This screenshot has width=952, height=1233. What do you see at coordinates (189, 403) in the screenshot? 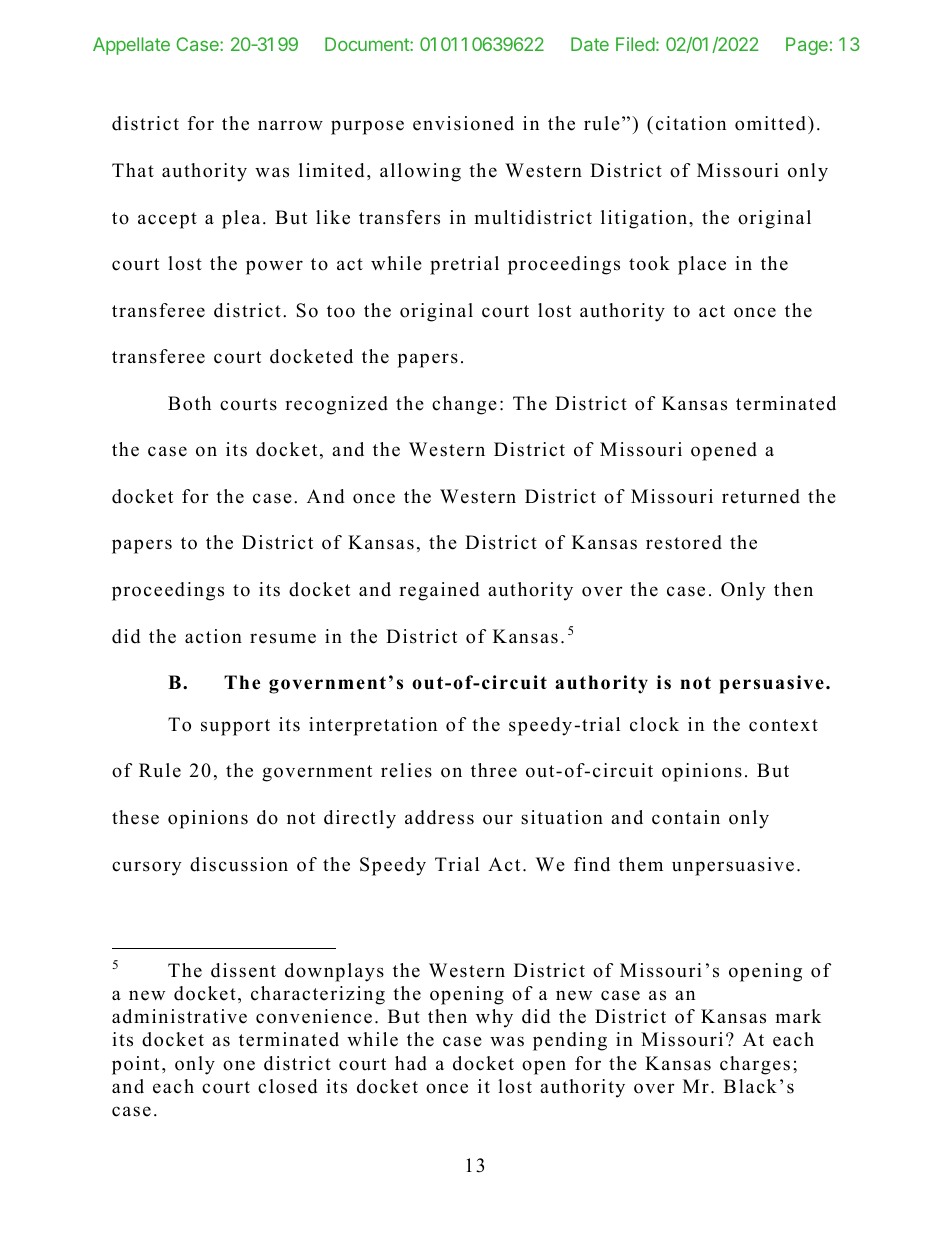
I see `Both` at bounding box center [189, 403].
